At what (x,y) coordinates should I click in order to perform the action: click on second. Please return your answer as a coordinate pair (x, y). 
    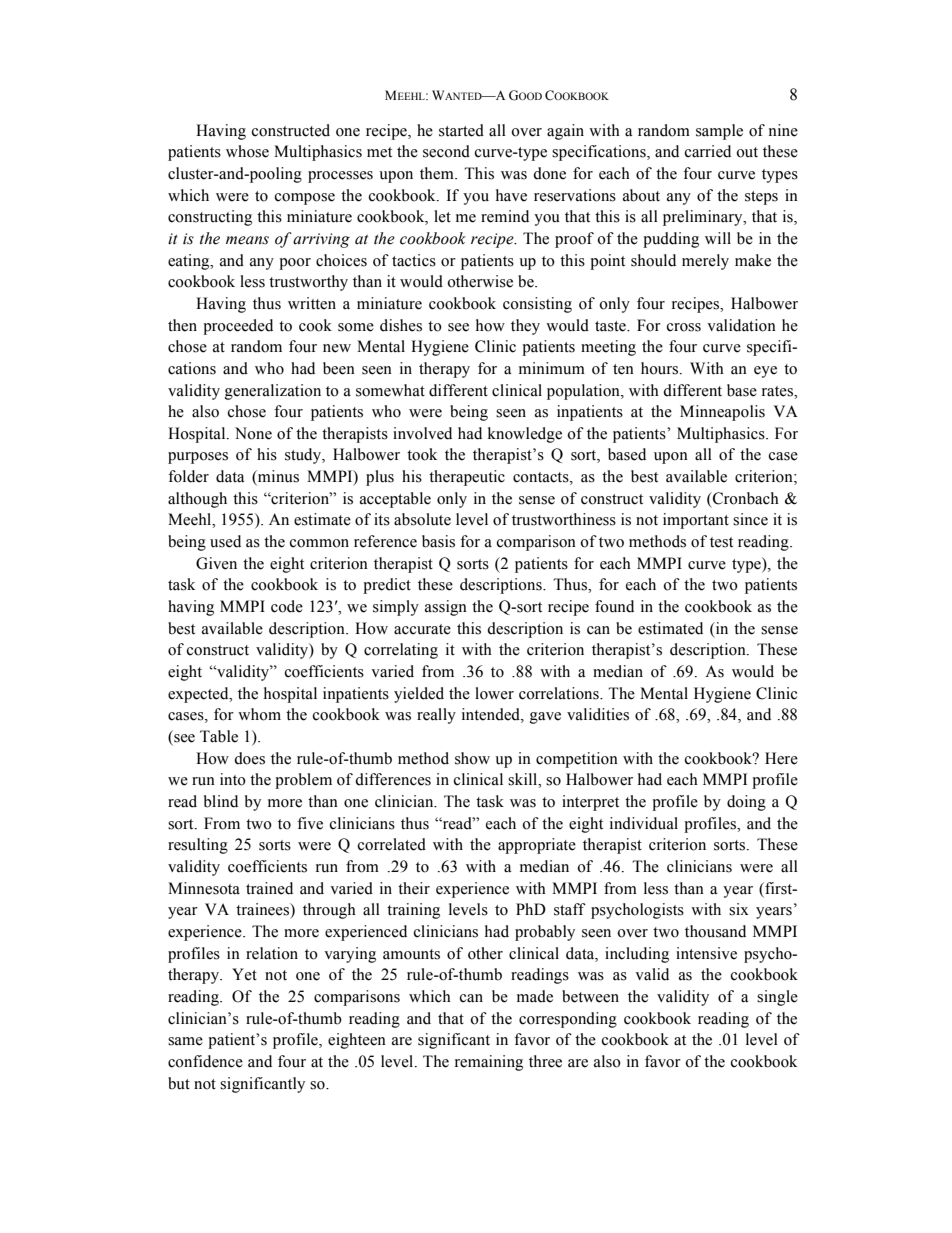
    Looking at the image, I should click on (446, 151).
